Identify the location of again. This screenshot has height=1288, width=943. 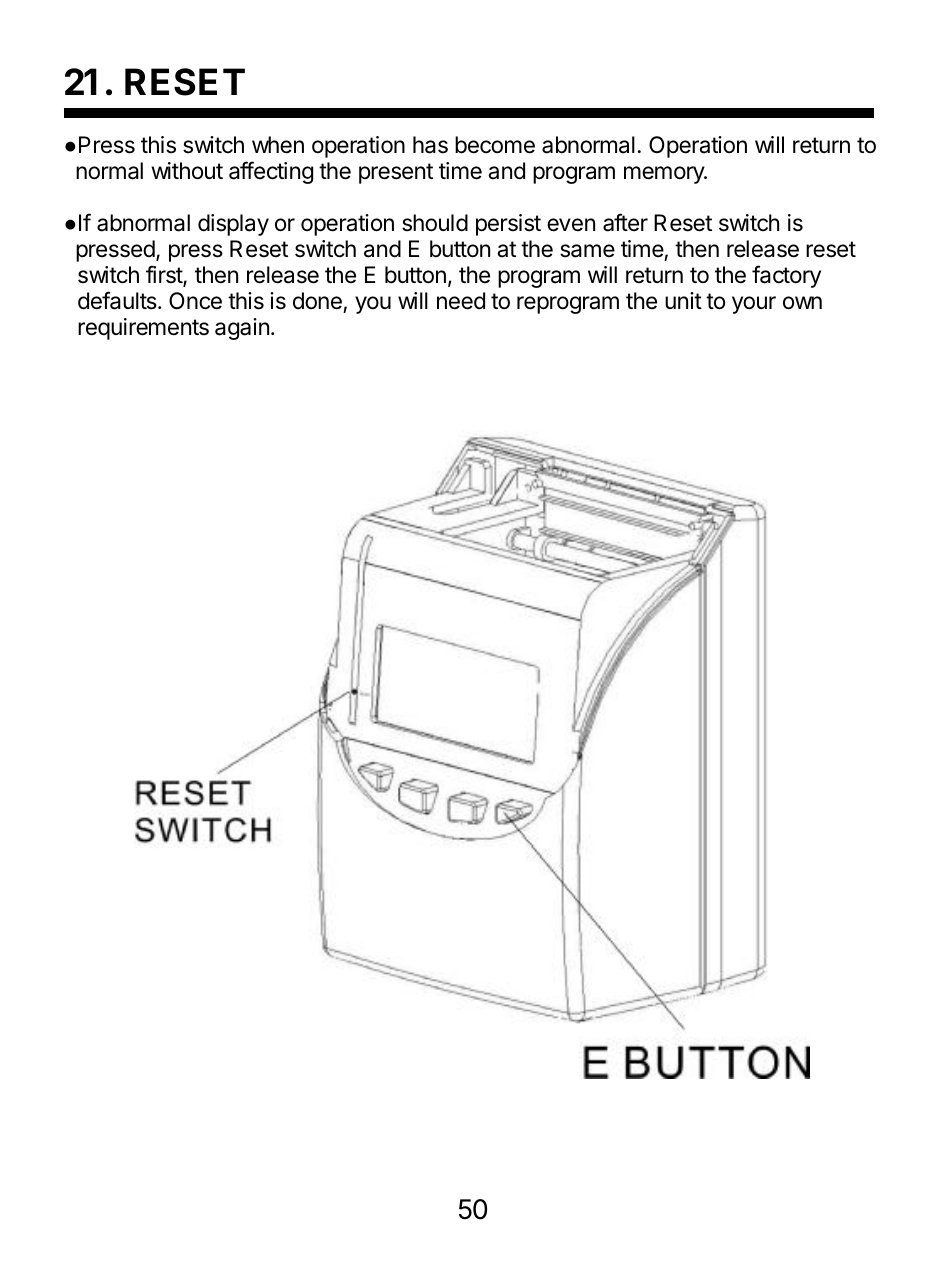
(242, 329).
